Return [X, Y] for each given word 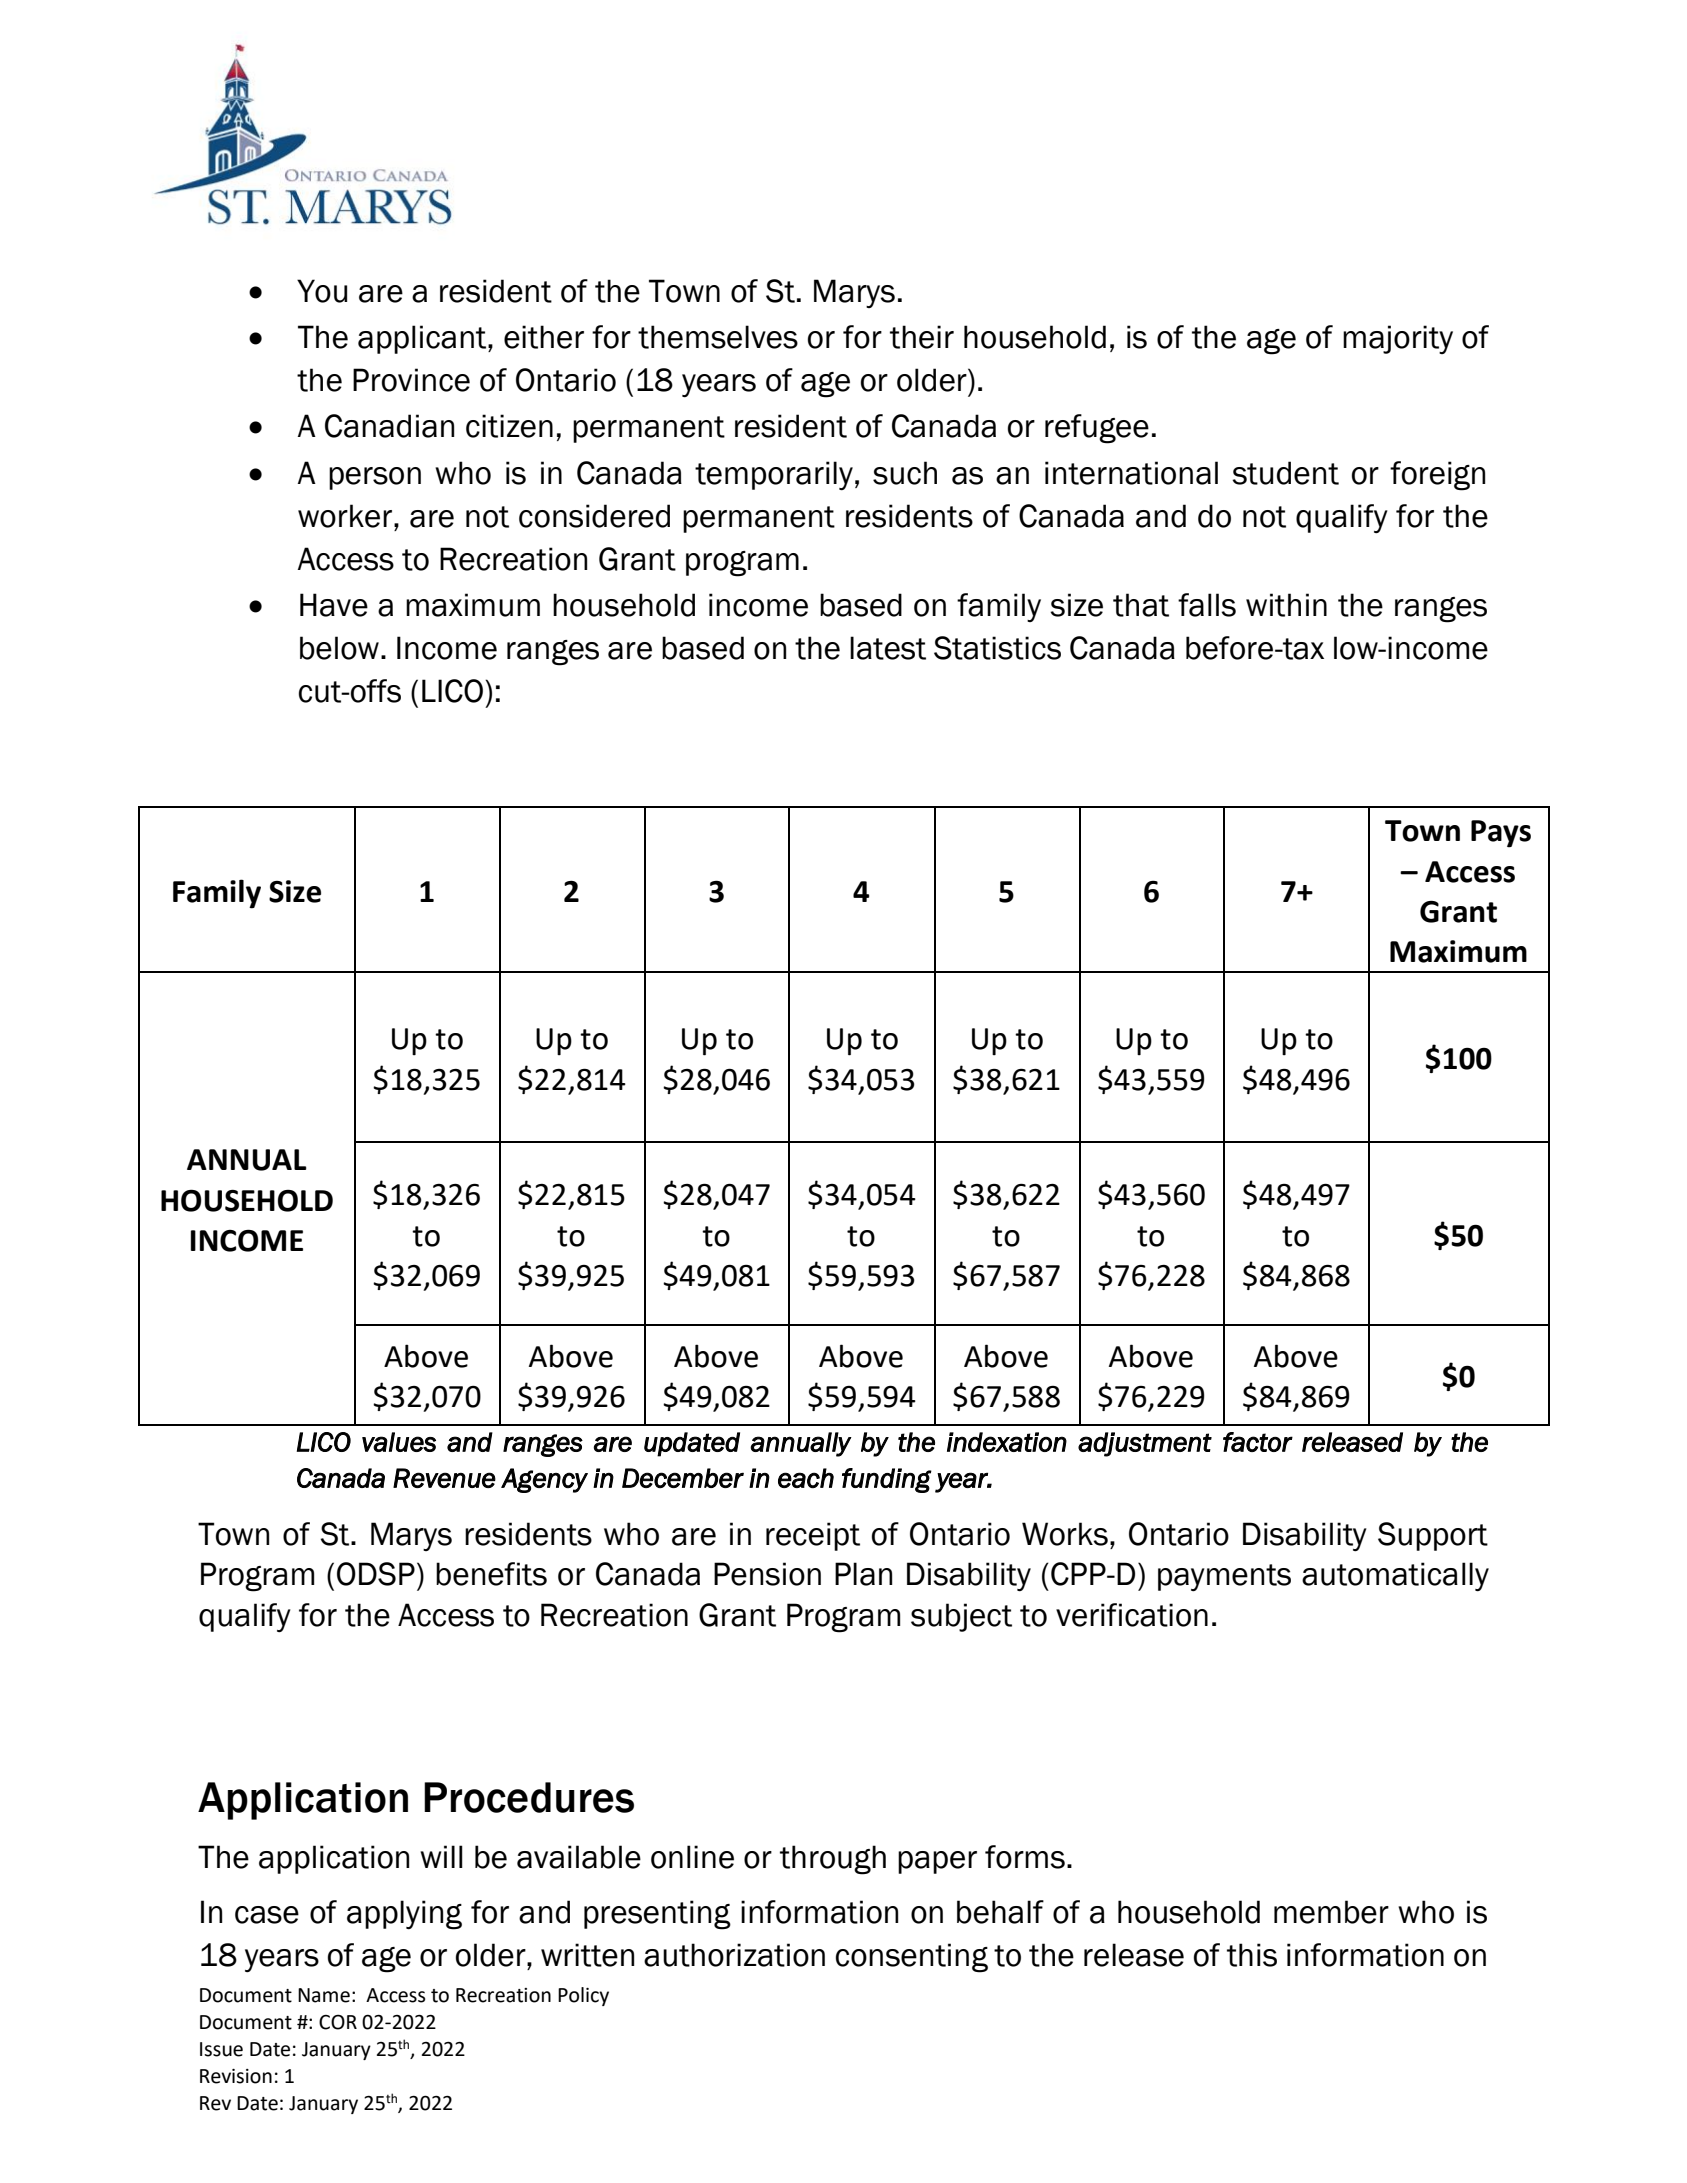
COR [338, 2022]
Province [411, 380]
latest [888, 648]
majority [1398, 339]
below [339, 648]
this [1252, 1955]
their [922, 337]
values [399, 1442]
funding [887, 1480]
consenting [912, 1958]
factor [1258, 1442]
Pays [1501, 834]
